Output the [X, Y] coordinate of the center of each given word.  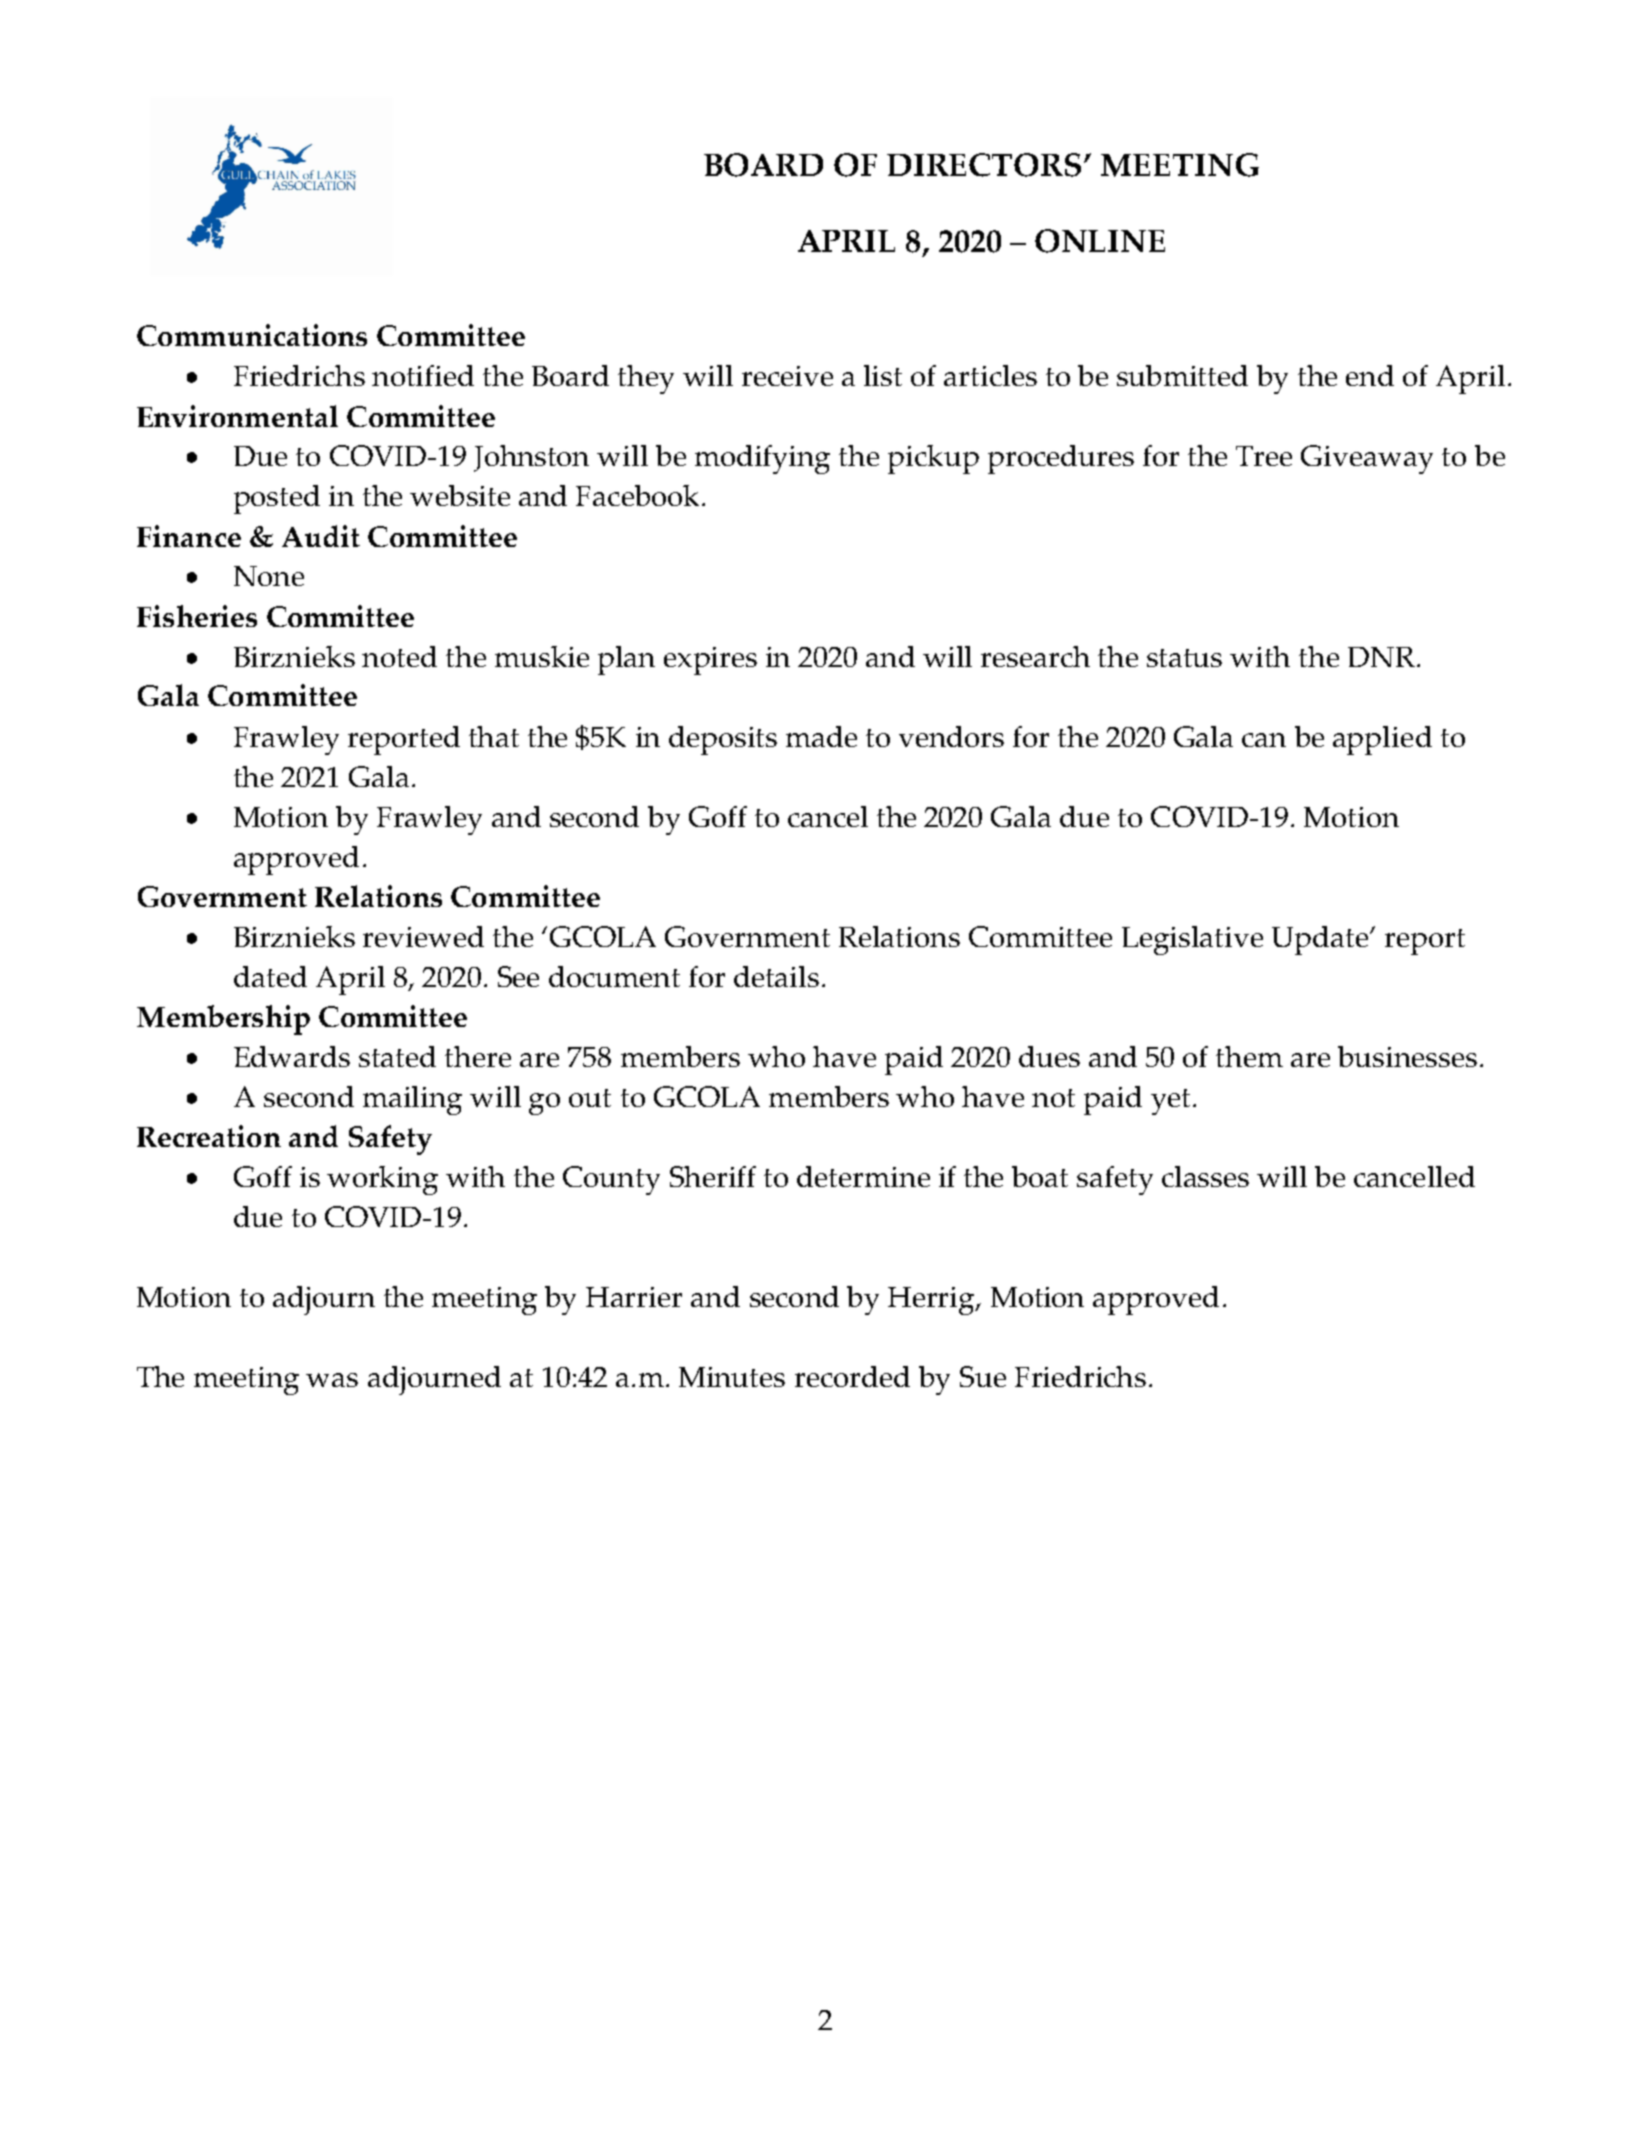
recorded [852, 1376]
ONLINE [1100, 241]
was [332, 1380]
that [494, 736]
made [821, 736]
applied [1382, 740]
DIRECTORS [986, 165]
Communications [252, 335]
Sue [983, 1376]
